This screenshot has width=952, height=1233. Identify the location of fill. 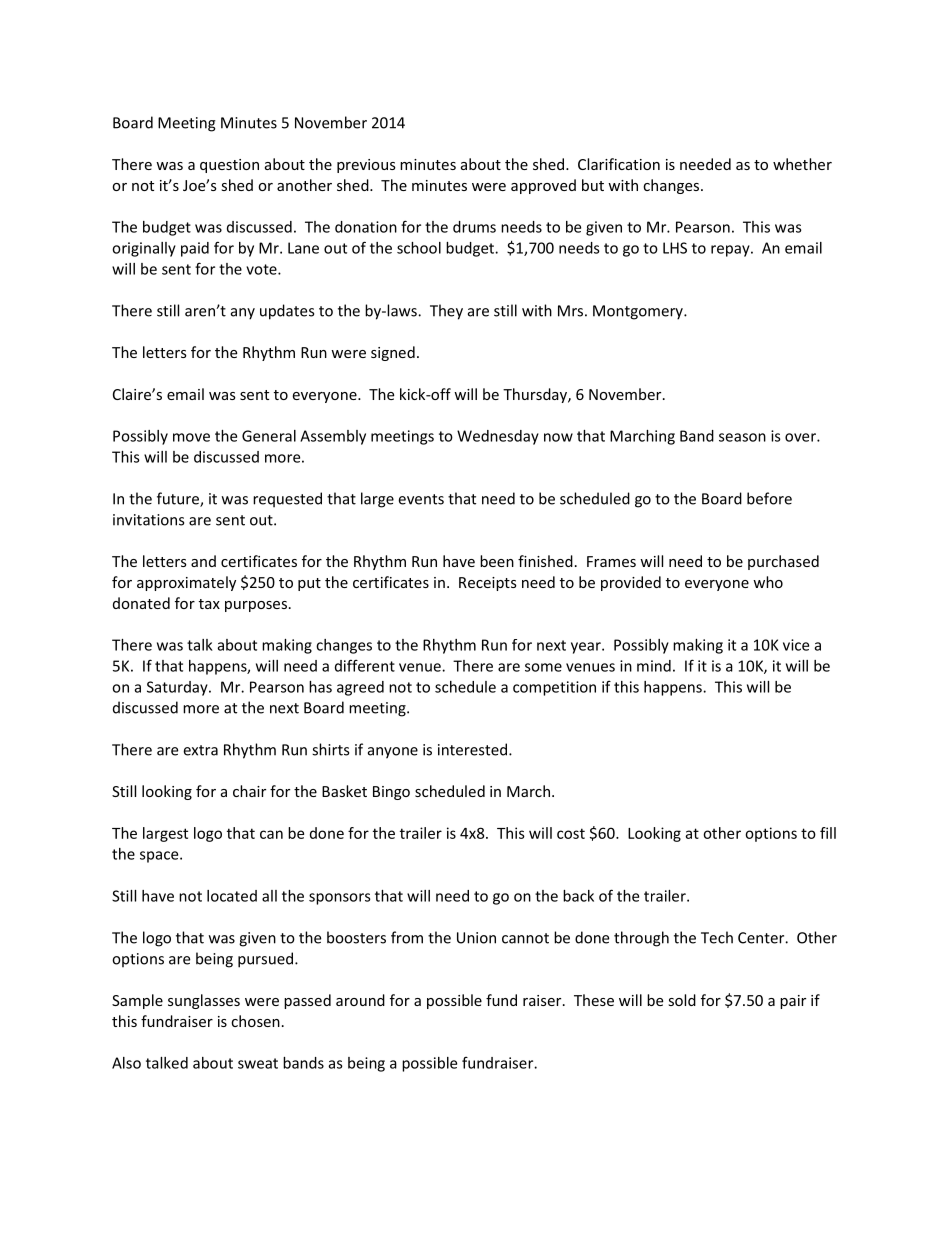
(828, 833).
